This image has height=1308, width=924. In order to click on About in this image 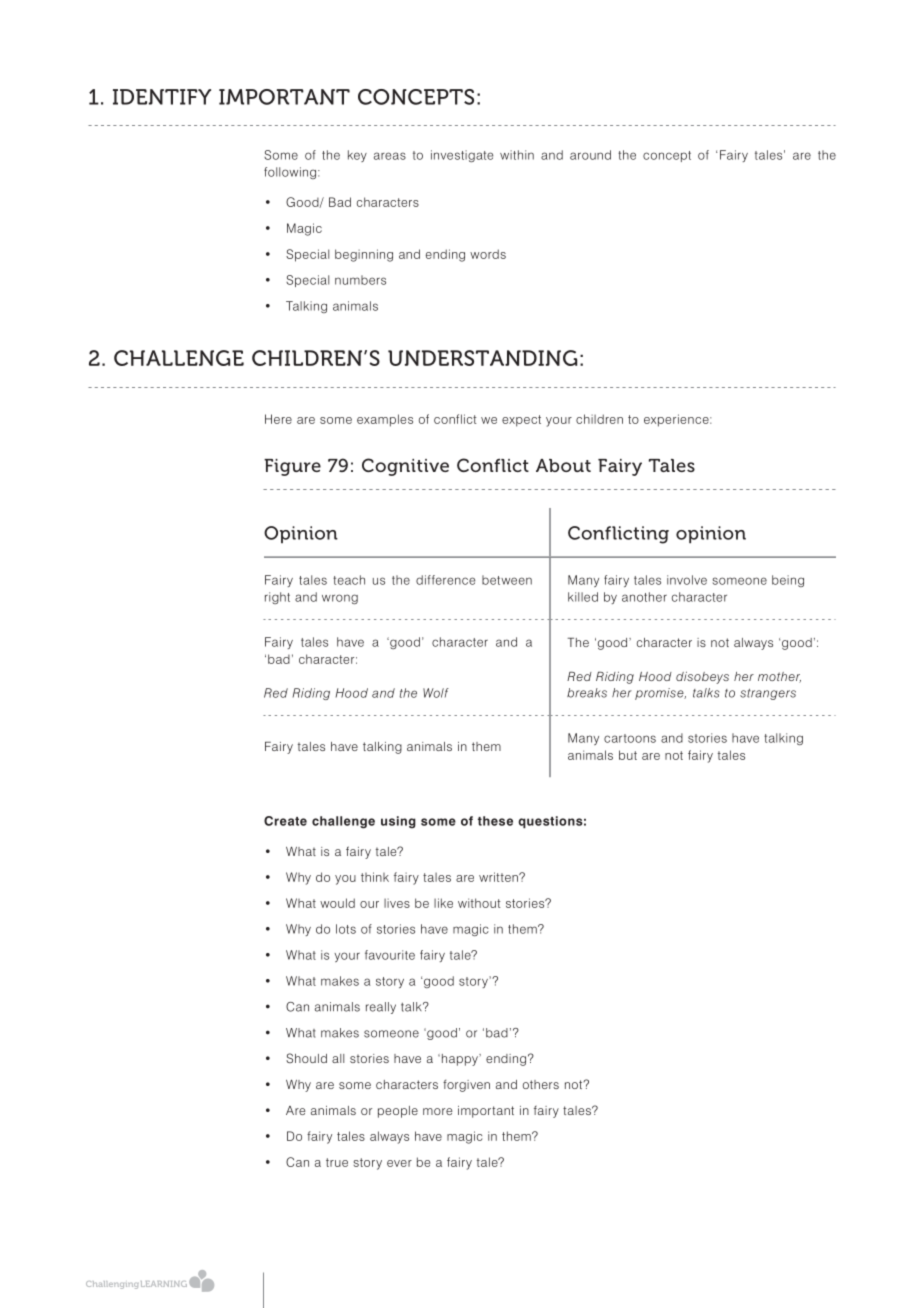, I will do `click(563, 465)`.
